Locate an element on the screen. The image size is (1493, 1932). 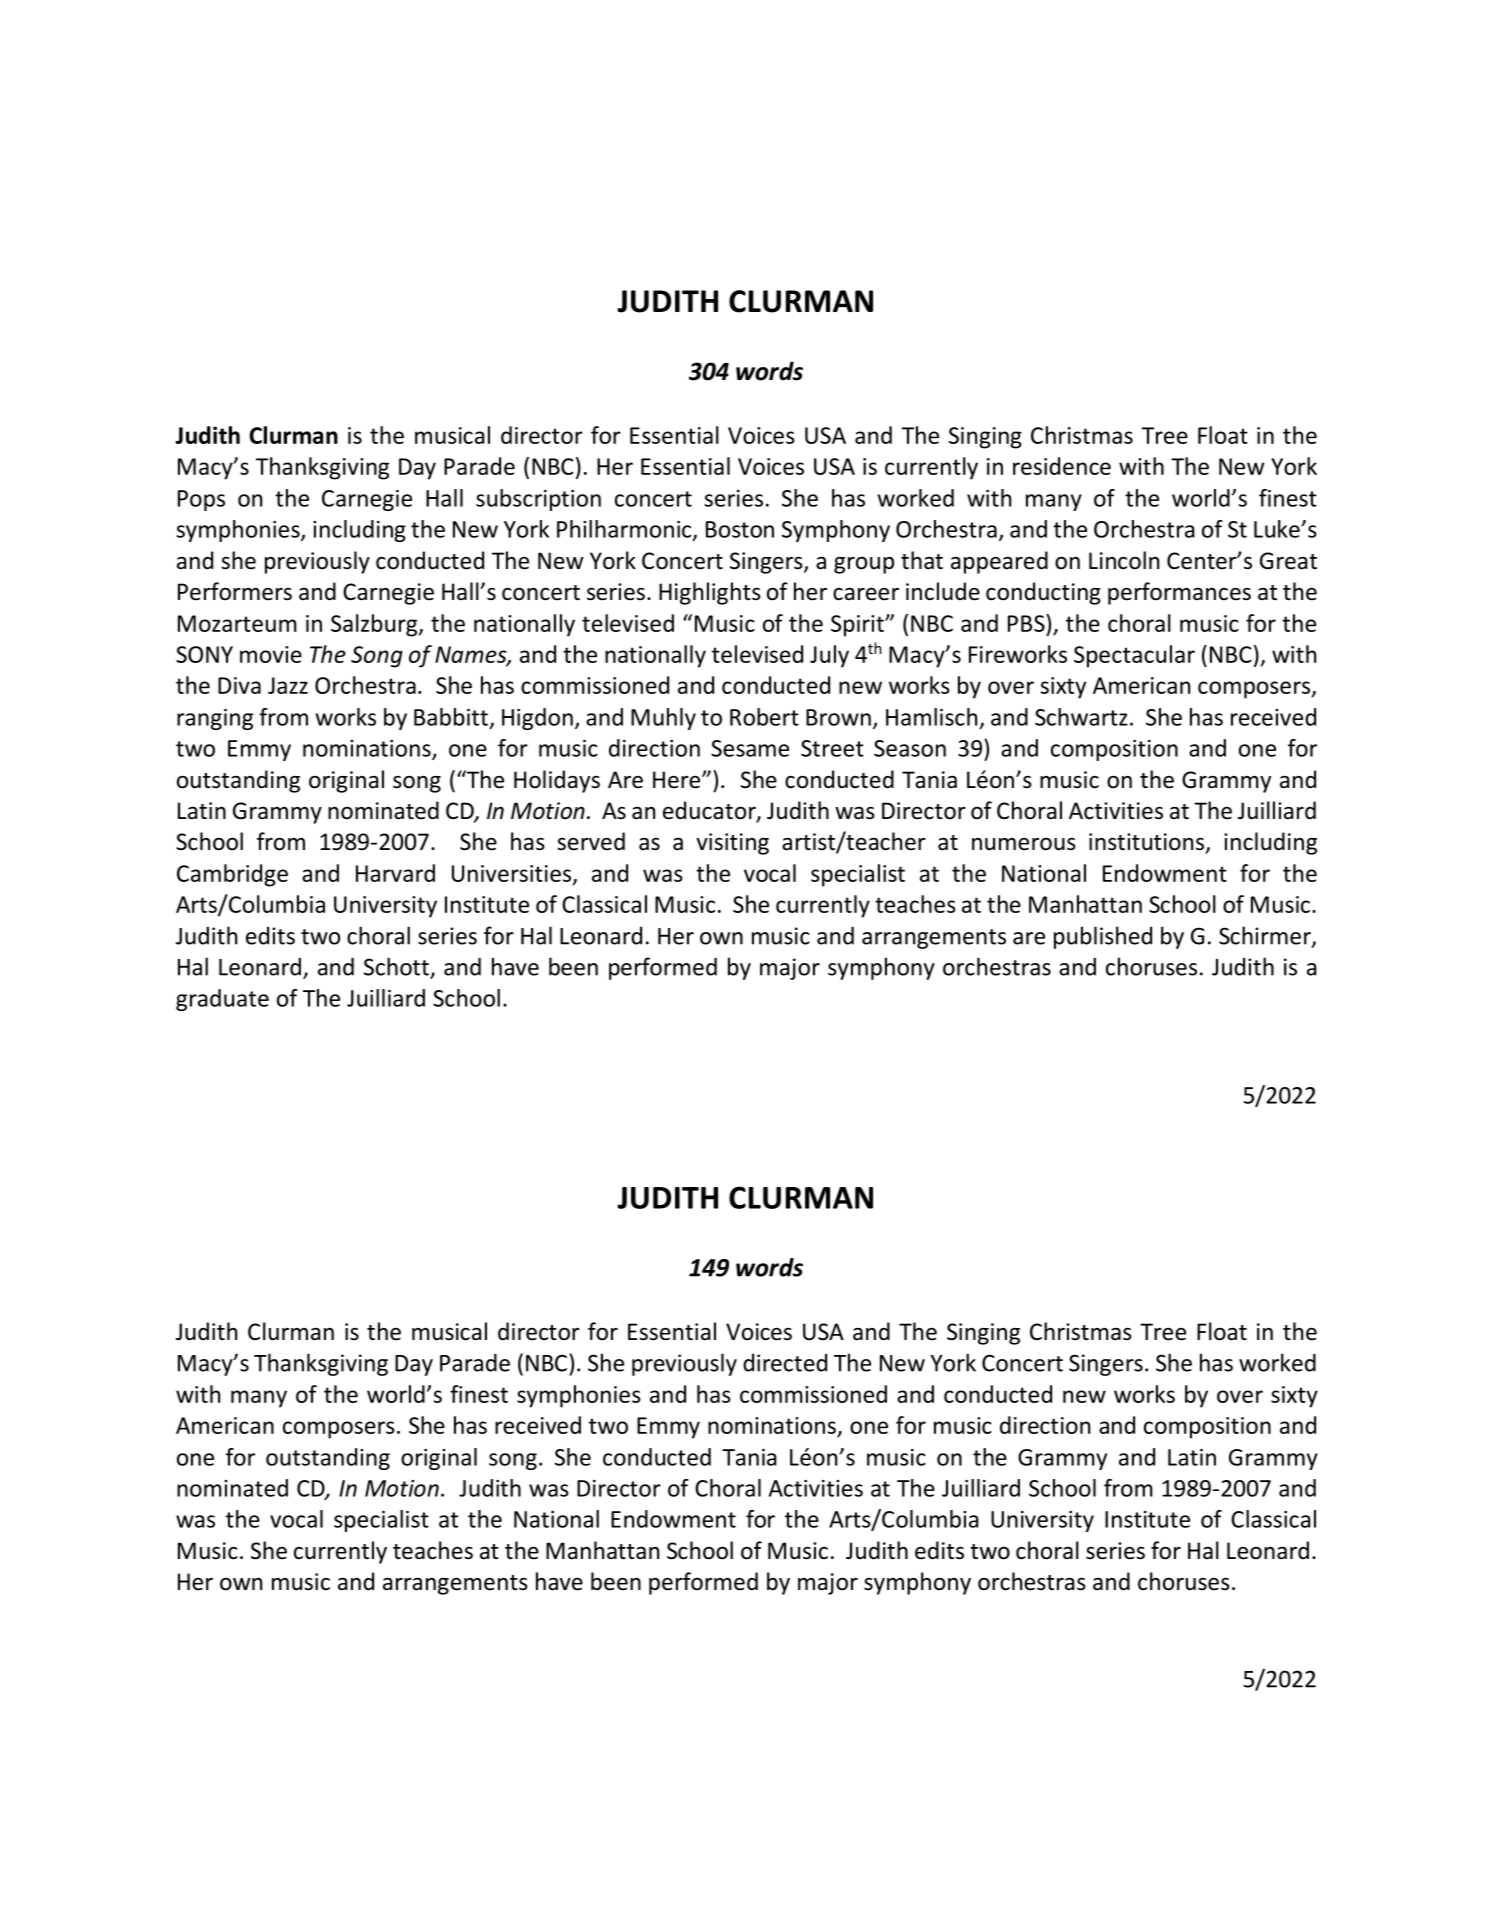
directed is located at coordinates (785, 1363).
